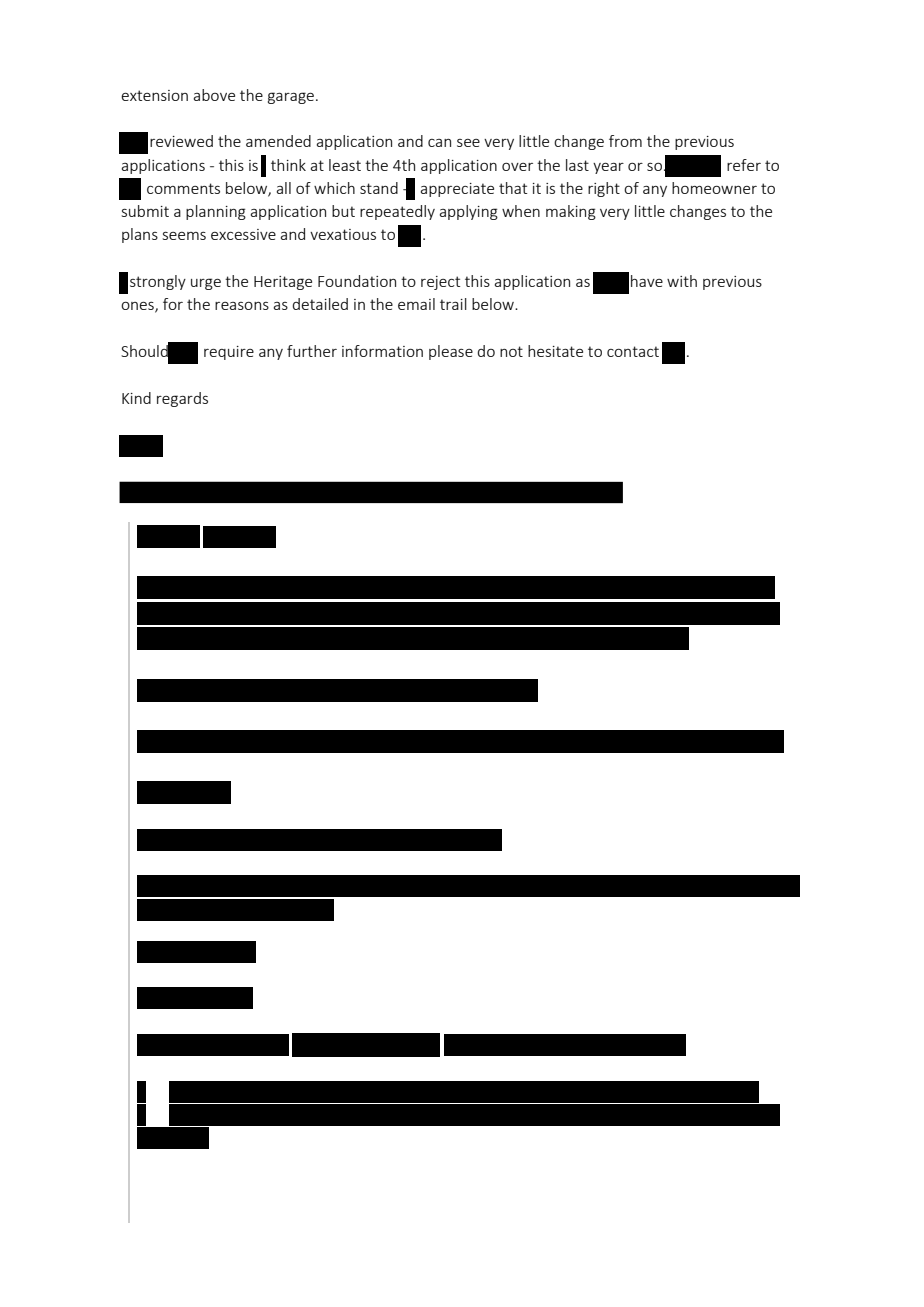 The width and height of the screenshot is (924, 1307). I want to click on please, so click(451, 352).
